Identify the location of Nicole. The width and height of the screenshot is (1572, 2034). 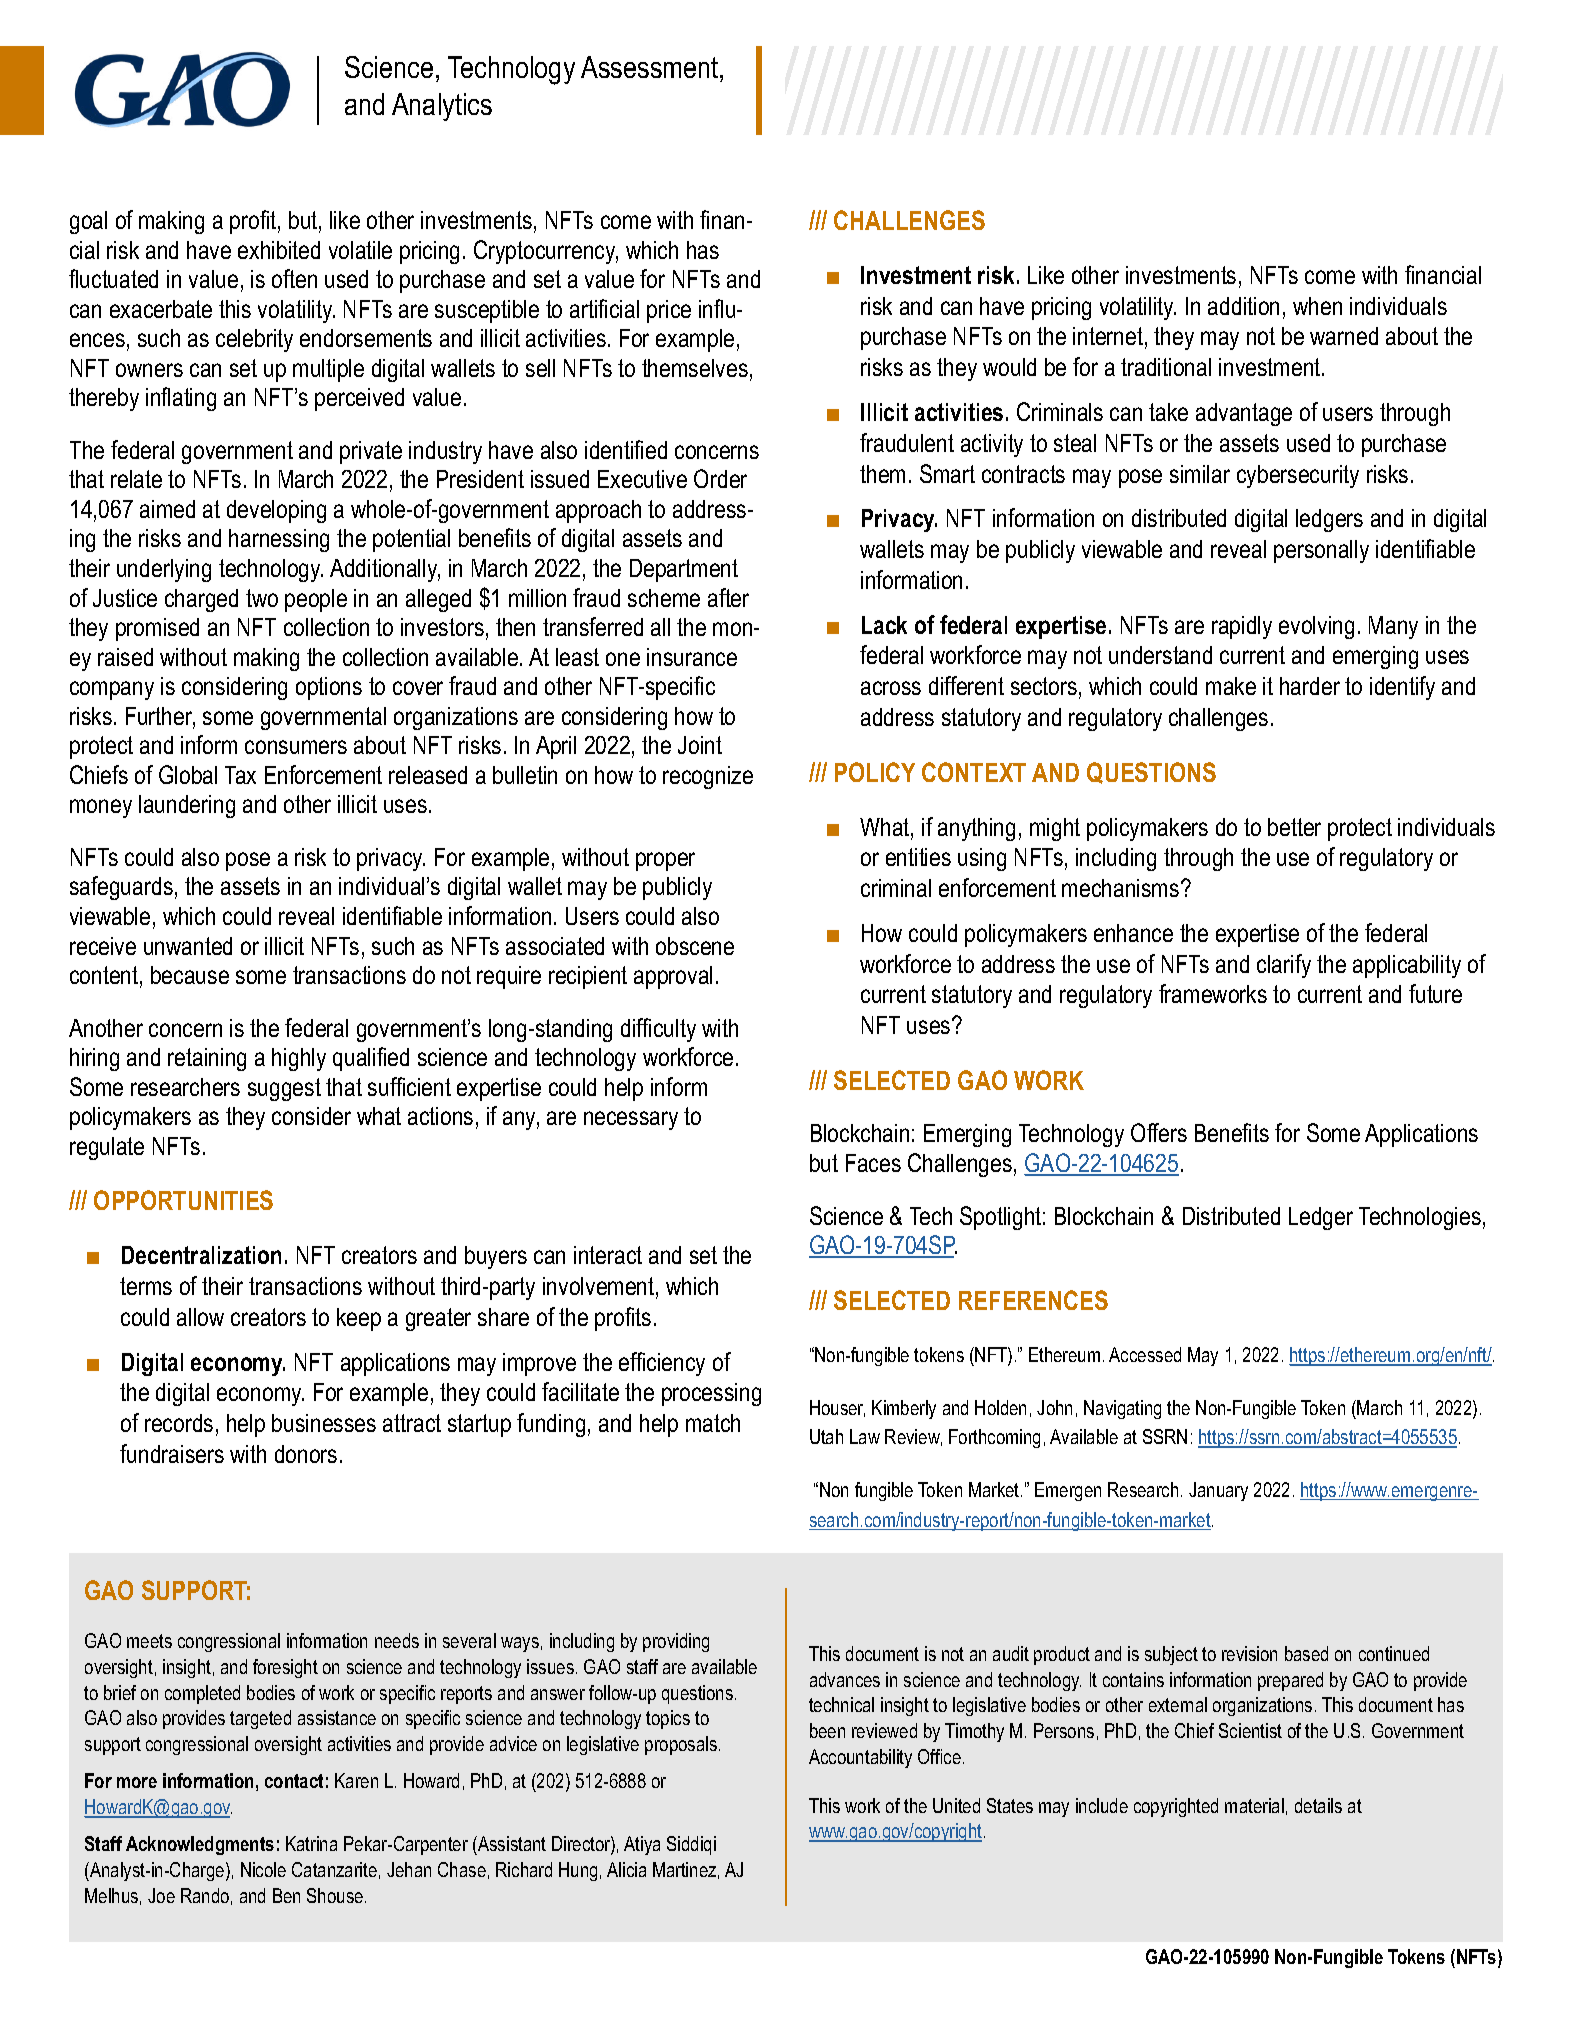
(263, 1869).
